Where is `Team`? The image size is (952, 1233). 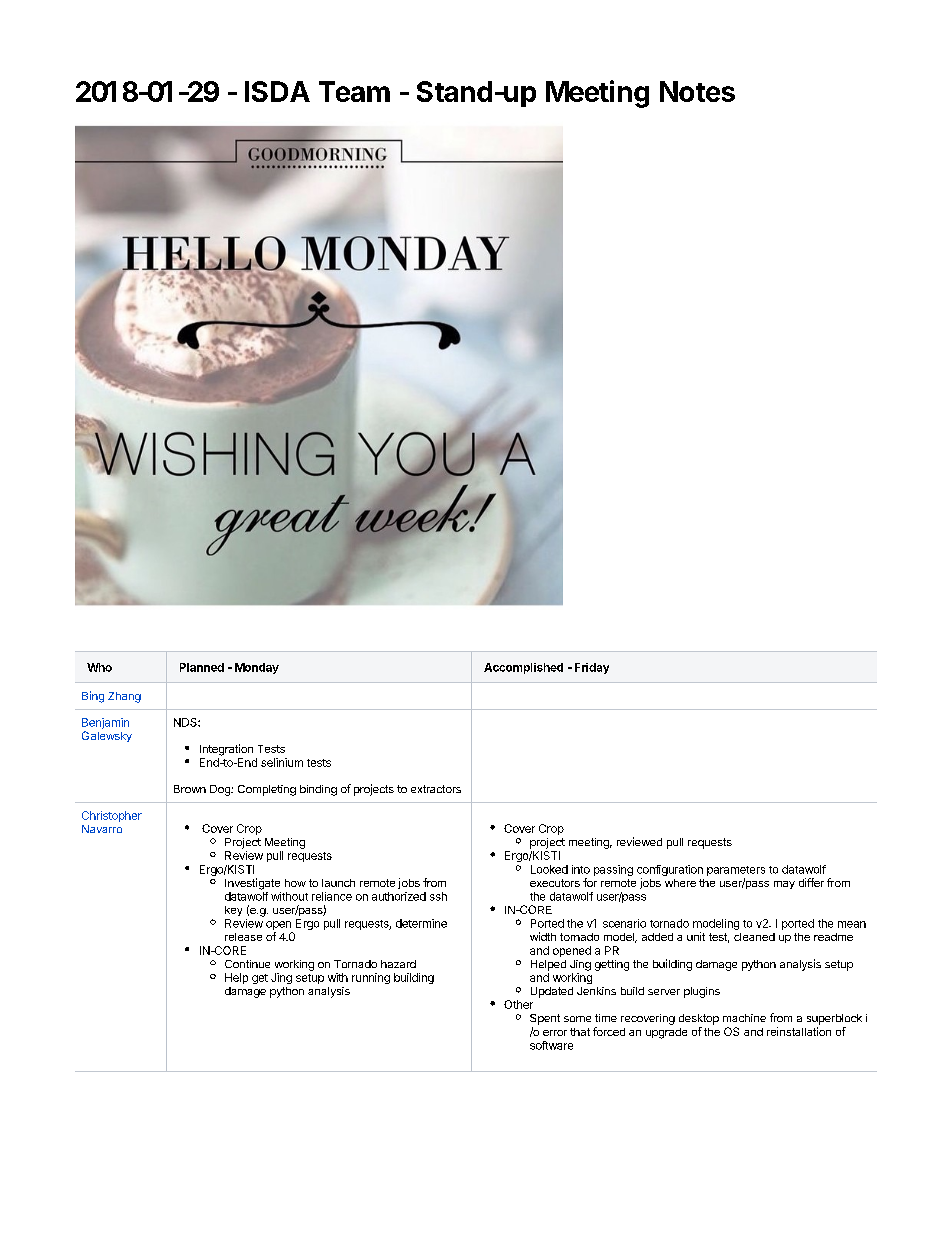 Team is located at coordinates (354, 91).
